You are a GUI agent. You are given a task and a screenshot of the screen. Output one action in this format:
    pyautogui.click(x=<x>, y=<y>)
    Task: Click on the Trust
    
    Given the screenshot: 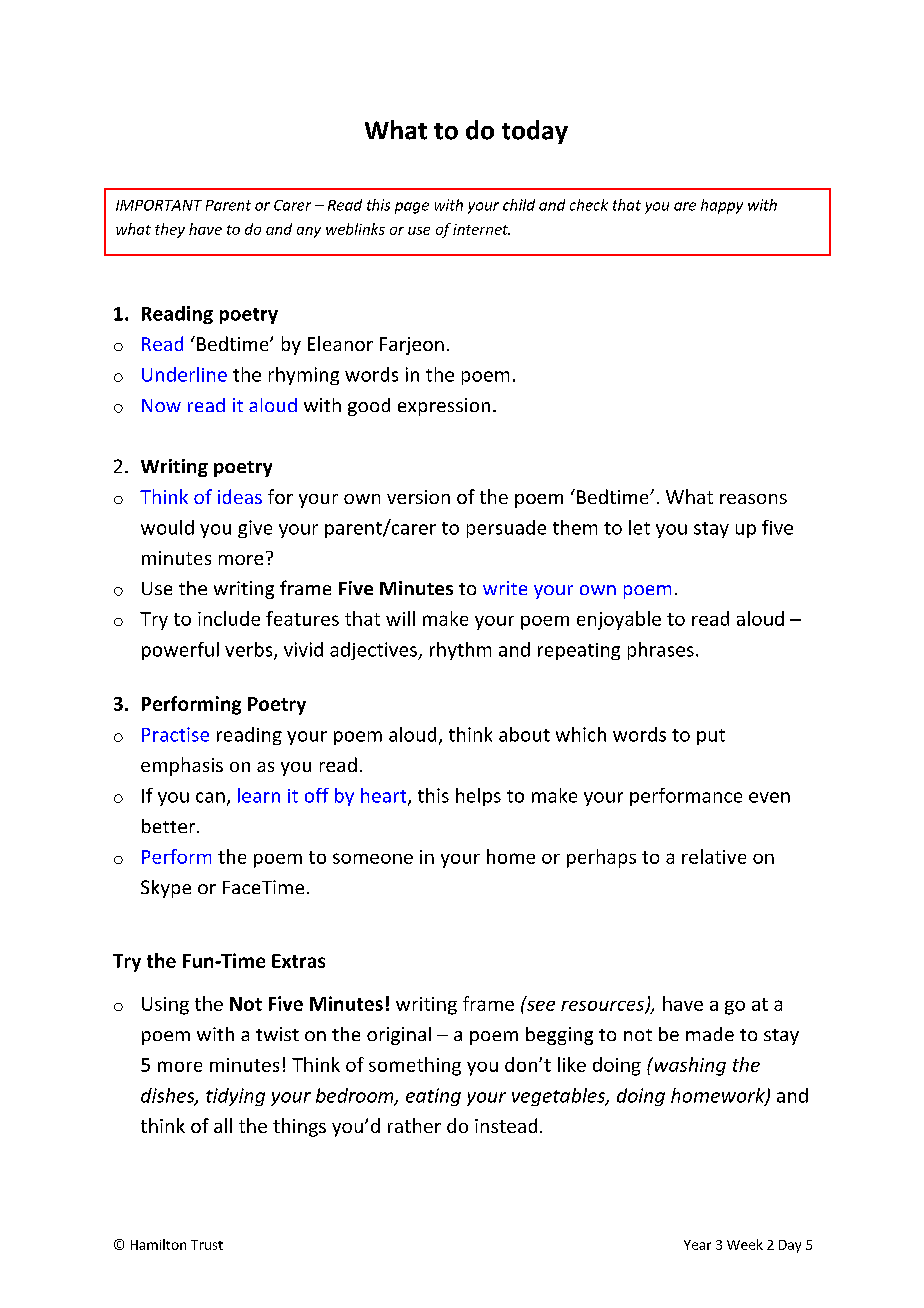 What is the action you would take?
    pyautogui.click(x=207, y=1245)
